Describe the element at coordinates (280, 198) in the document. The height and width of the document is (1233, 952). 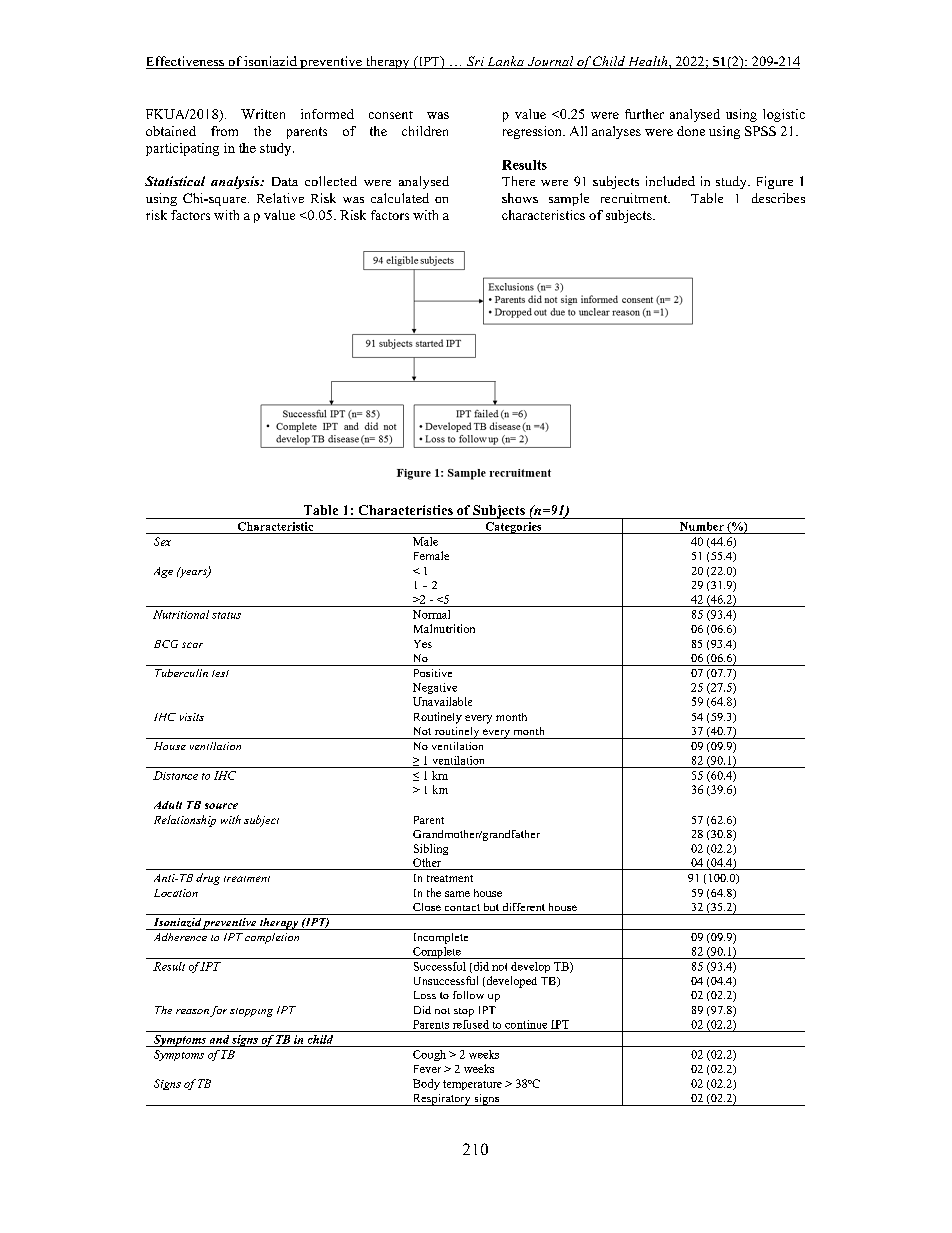
I see `Relative` at that location.
